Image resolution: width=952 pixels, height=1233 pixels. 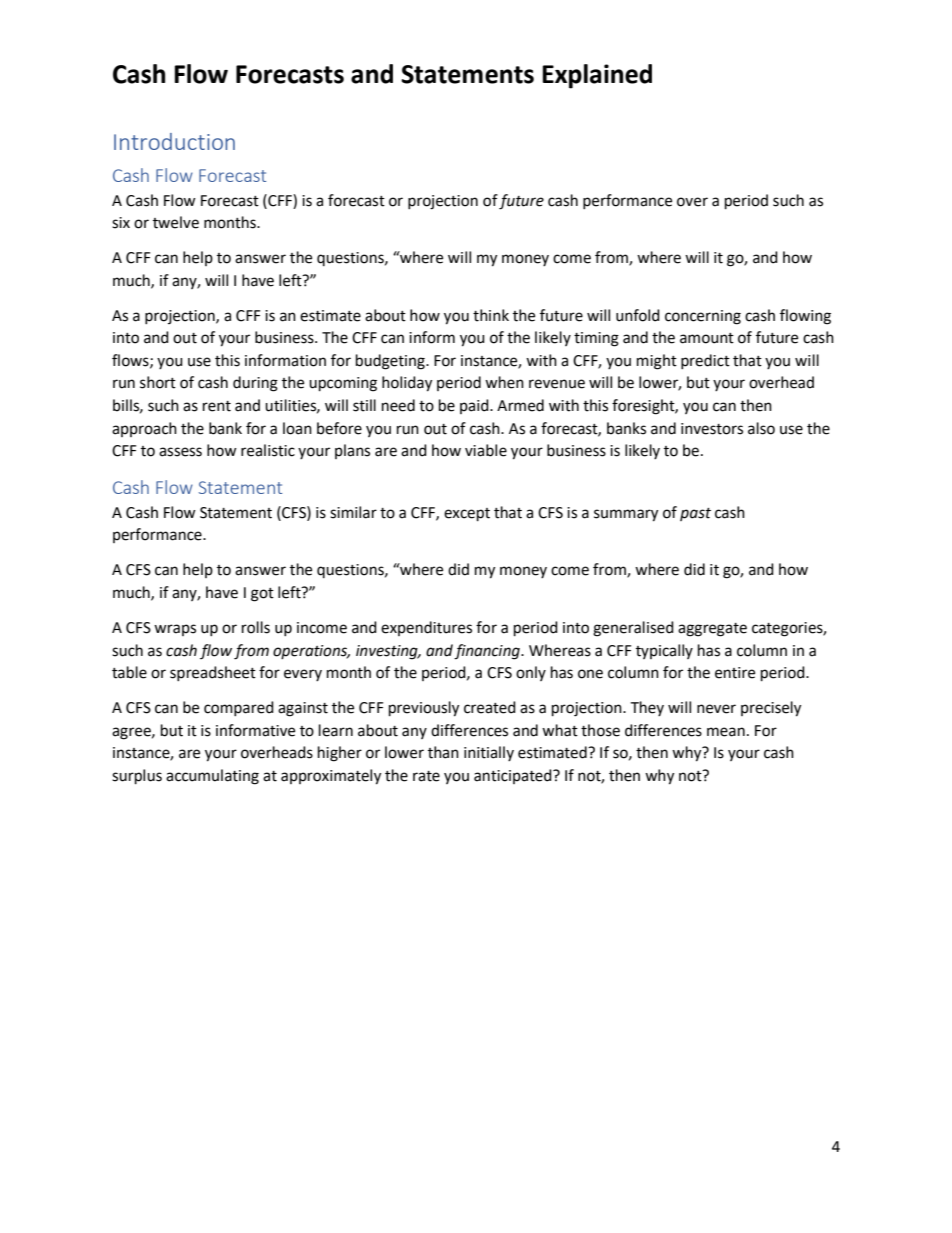 What do you see at coordinates (175, 630) in the screenshot?
I see `wraps` at bounding box center [175, 630].
